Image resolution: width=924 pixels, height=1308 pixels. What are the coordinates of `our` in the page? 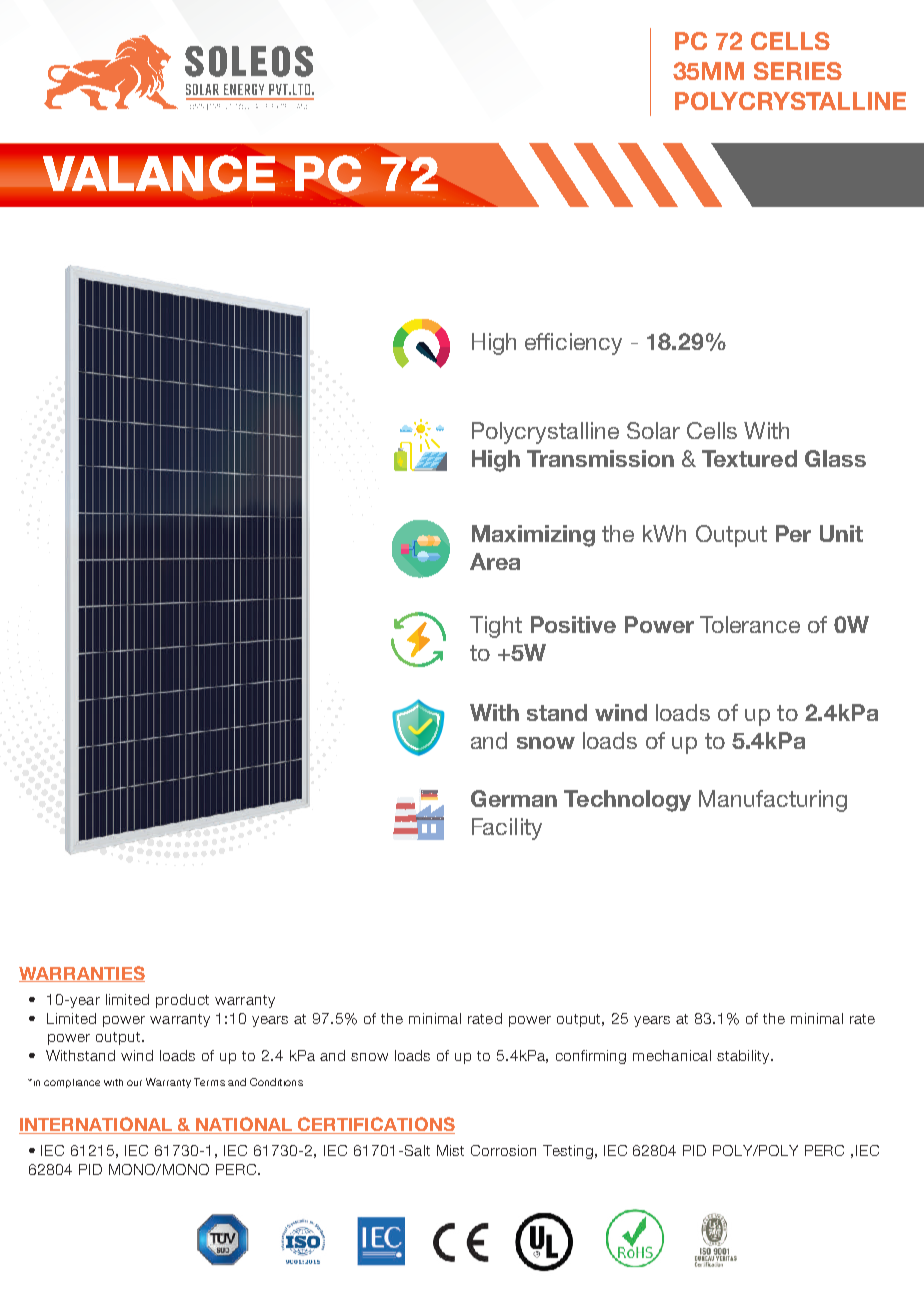 It's located at (134, 1083).
